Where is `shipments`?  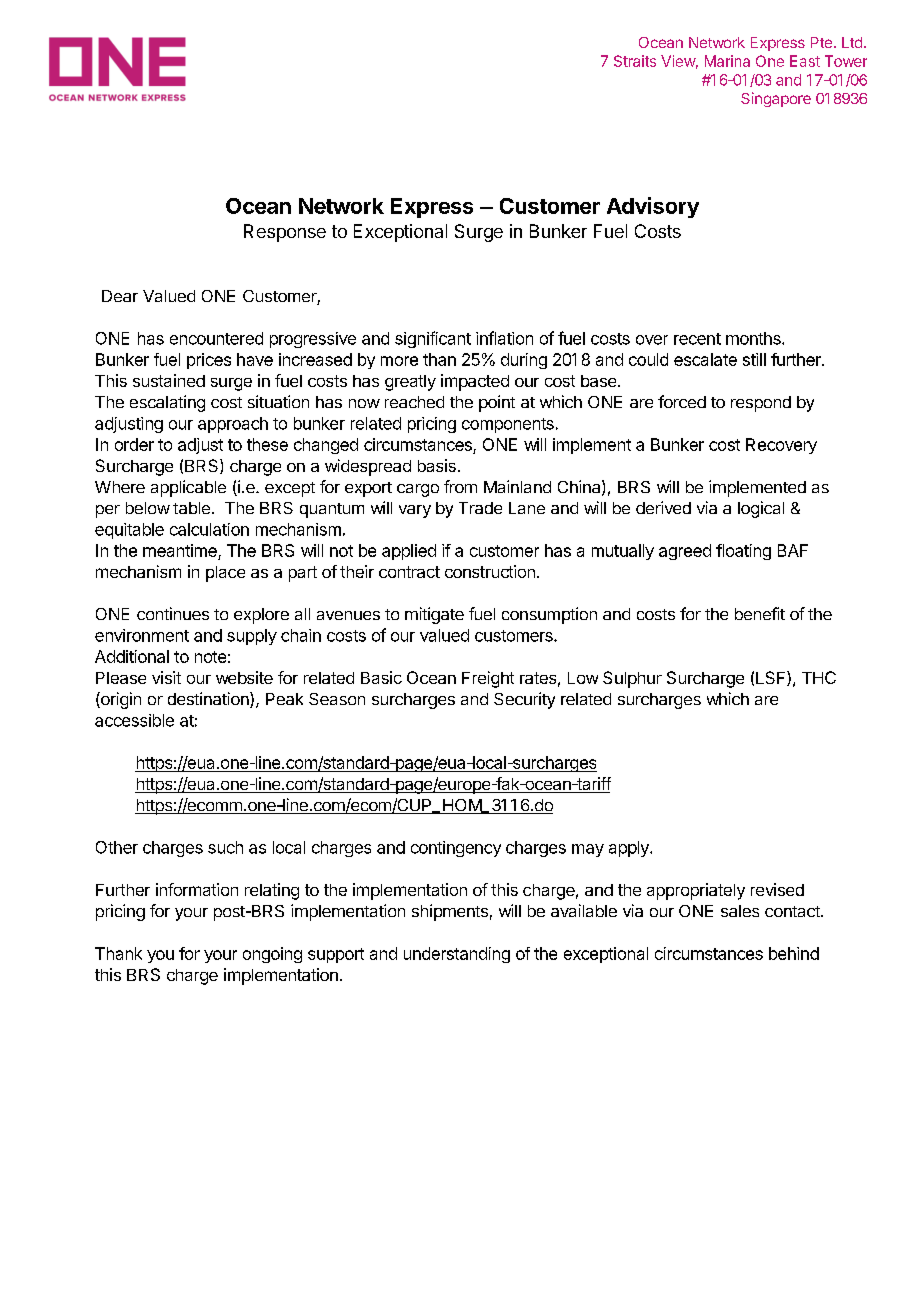 shipments is located at coordinates (450, 912).
